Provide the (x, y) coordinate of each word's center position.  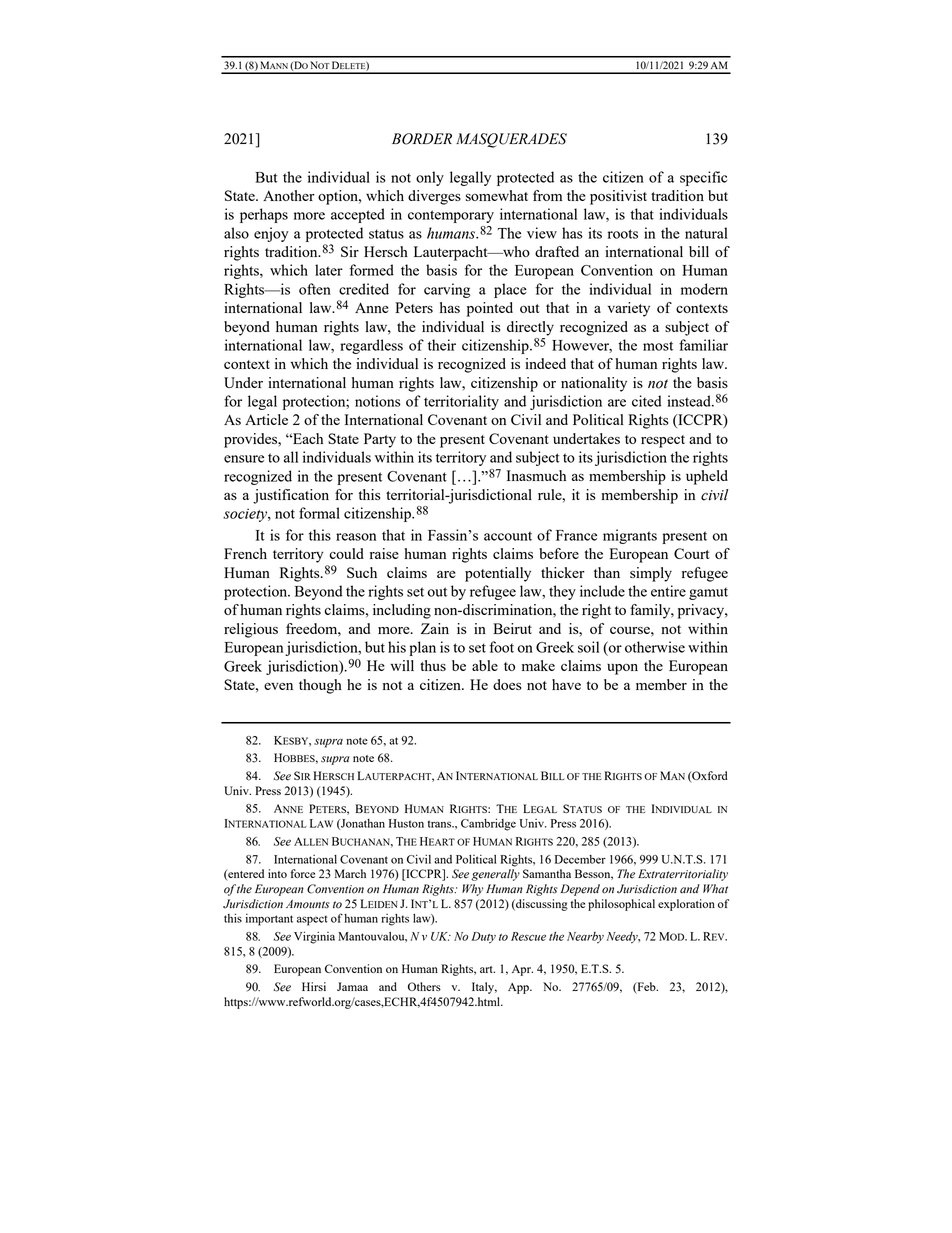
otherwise (655, 647)
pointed (490, 309)
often (315, 289)
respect (663, 441)
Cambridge (488, 824)
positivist (618, 197)
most (658, 346)
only (430, 178)
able (485, 665)
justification (291, 496)
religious (251, 630)
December (580, 859)
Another (289, 195)
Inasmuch (536, 475)
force (303, 873)
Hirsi (314, 986)
